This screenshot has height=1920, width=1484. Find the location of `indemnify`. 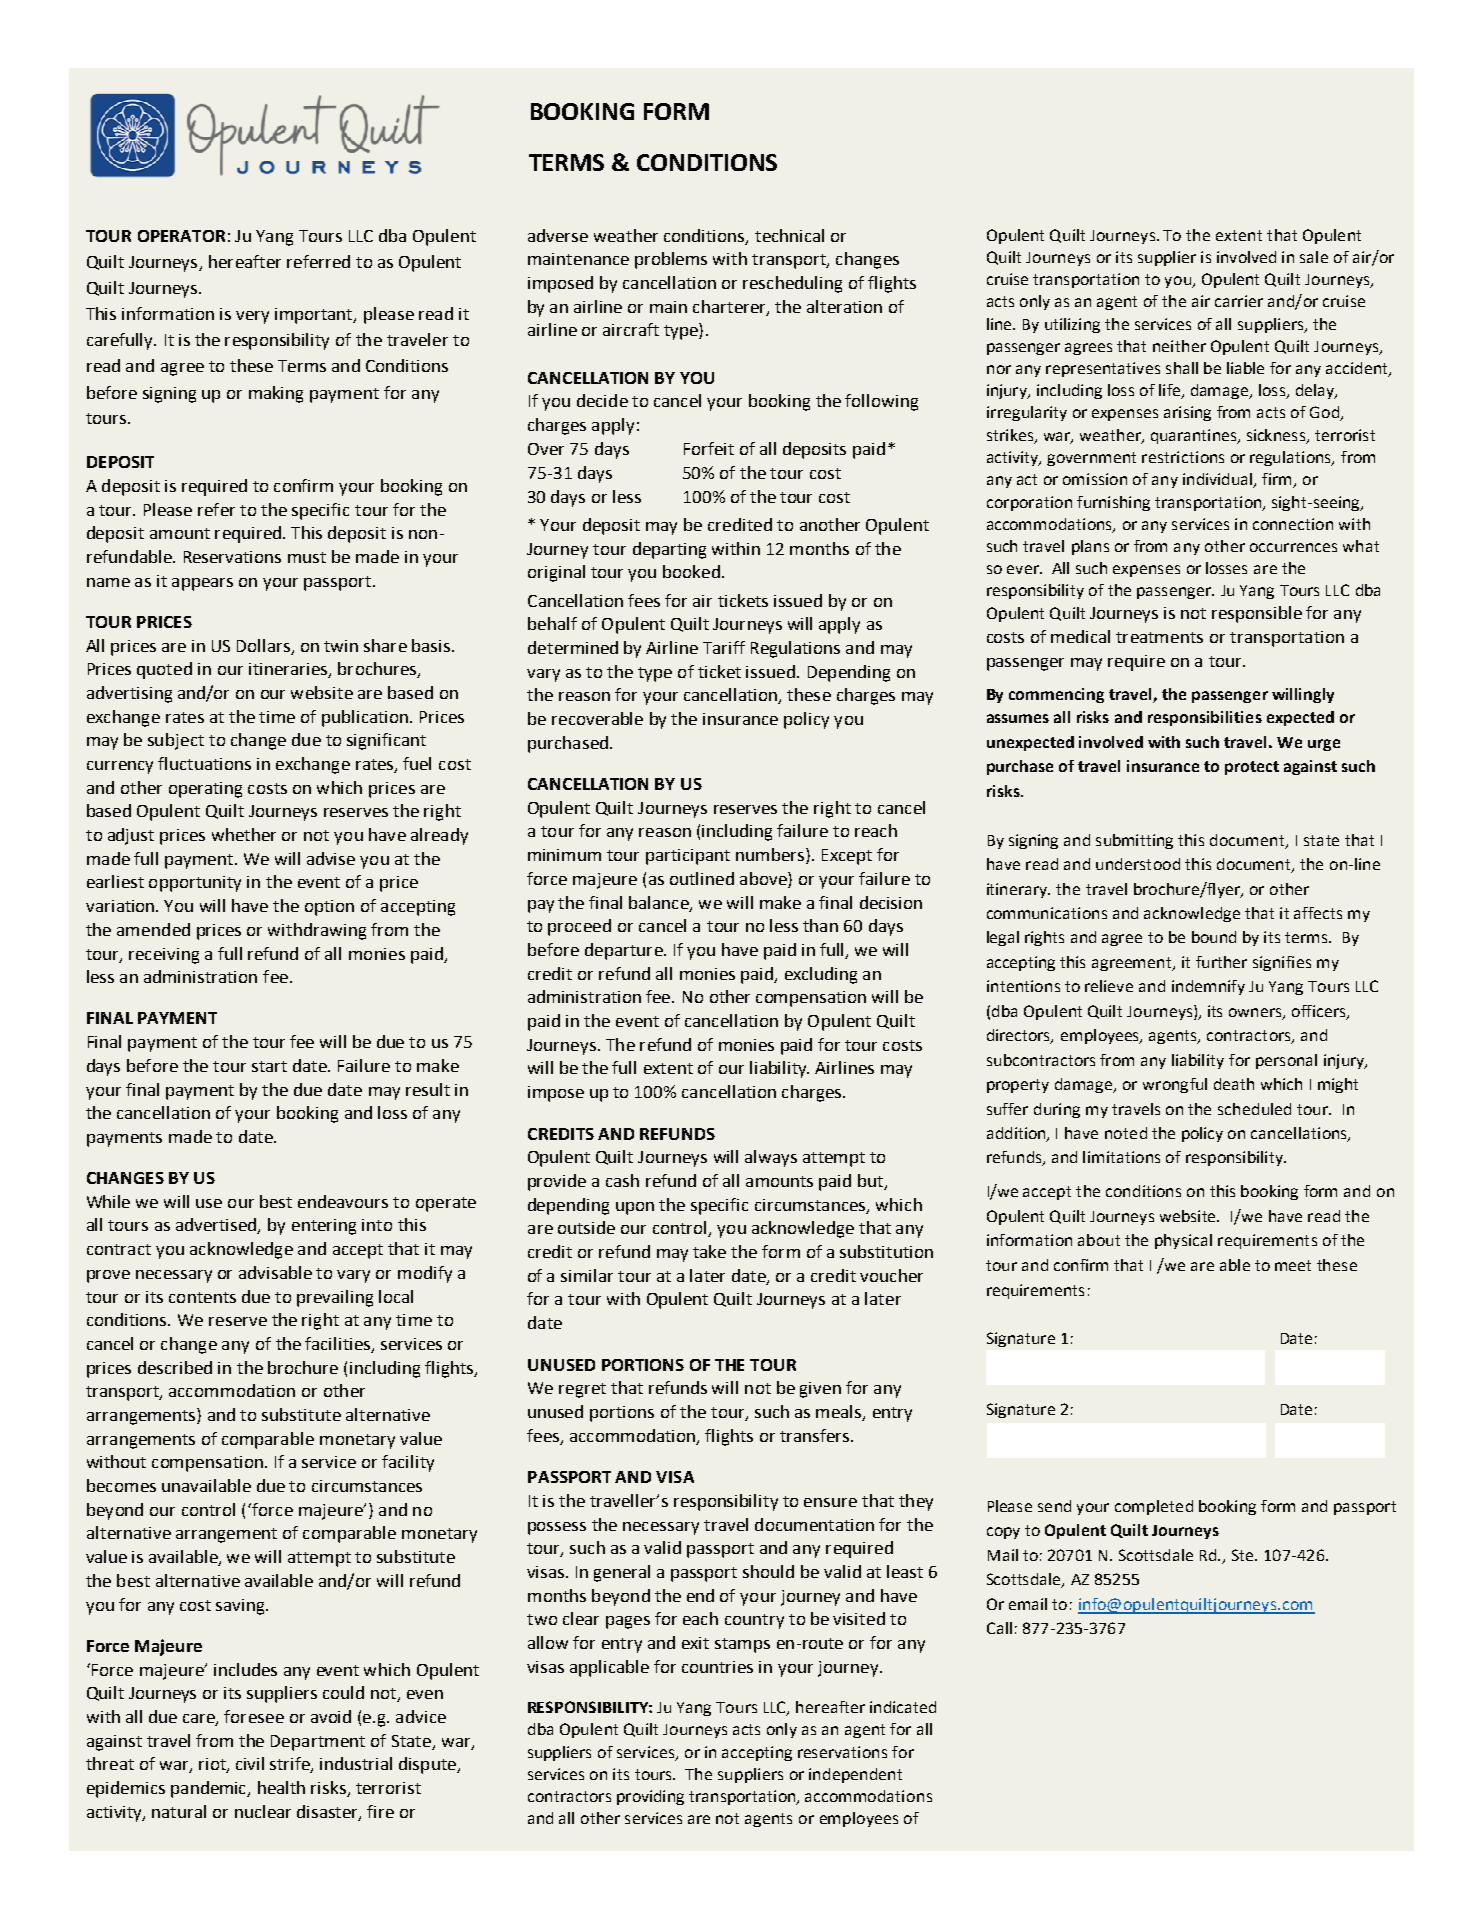

indemnify is located at coordinates (1208, 987).
